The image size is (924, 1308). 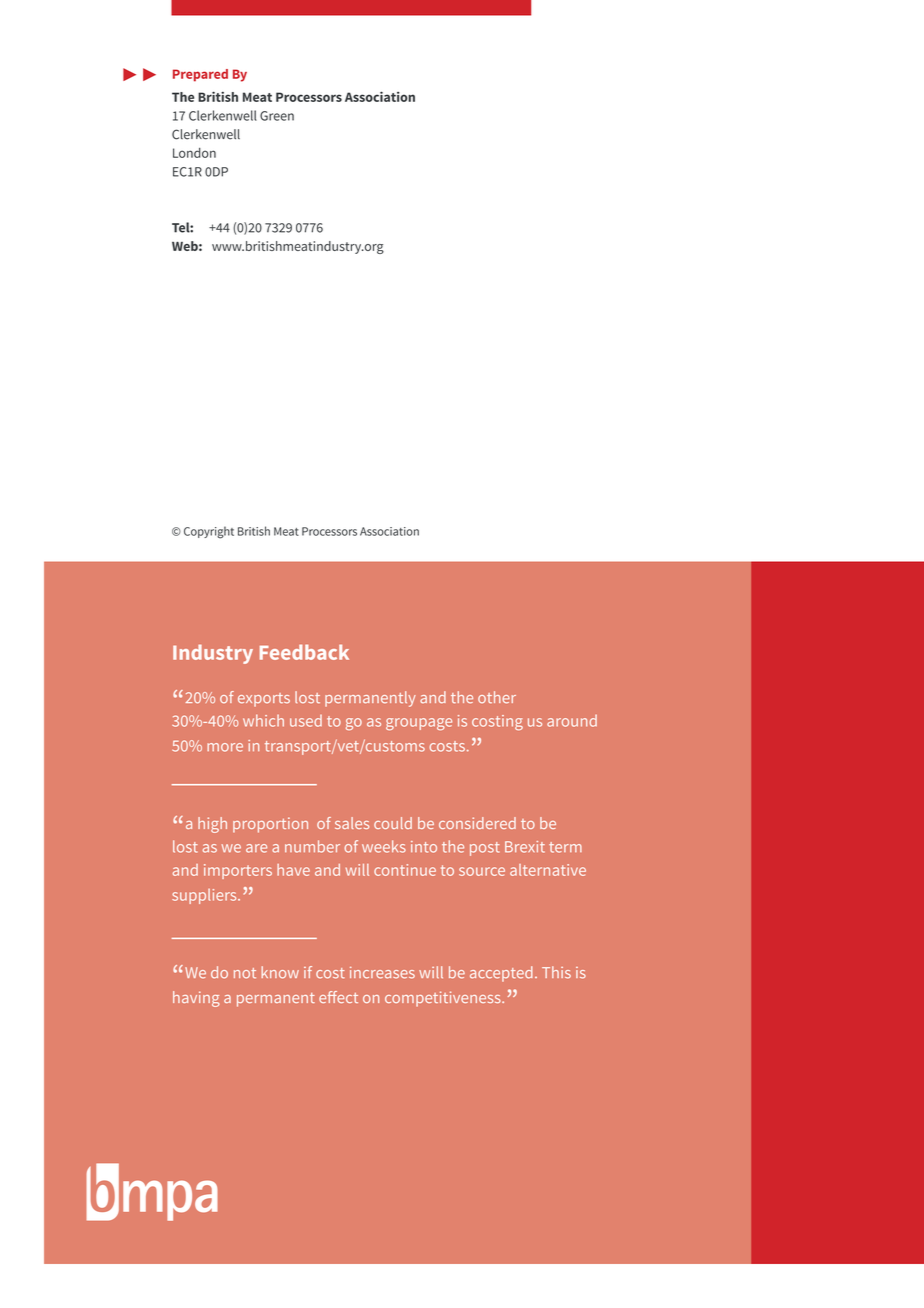 What do you see at coordinates (306, 721) in the document?
I see `used` at bounding box center [306, 721].
